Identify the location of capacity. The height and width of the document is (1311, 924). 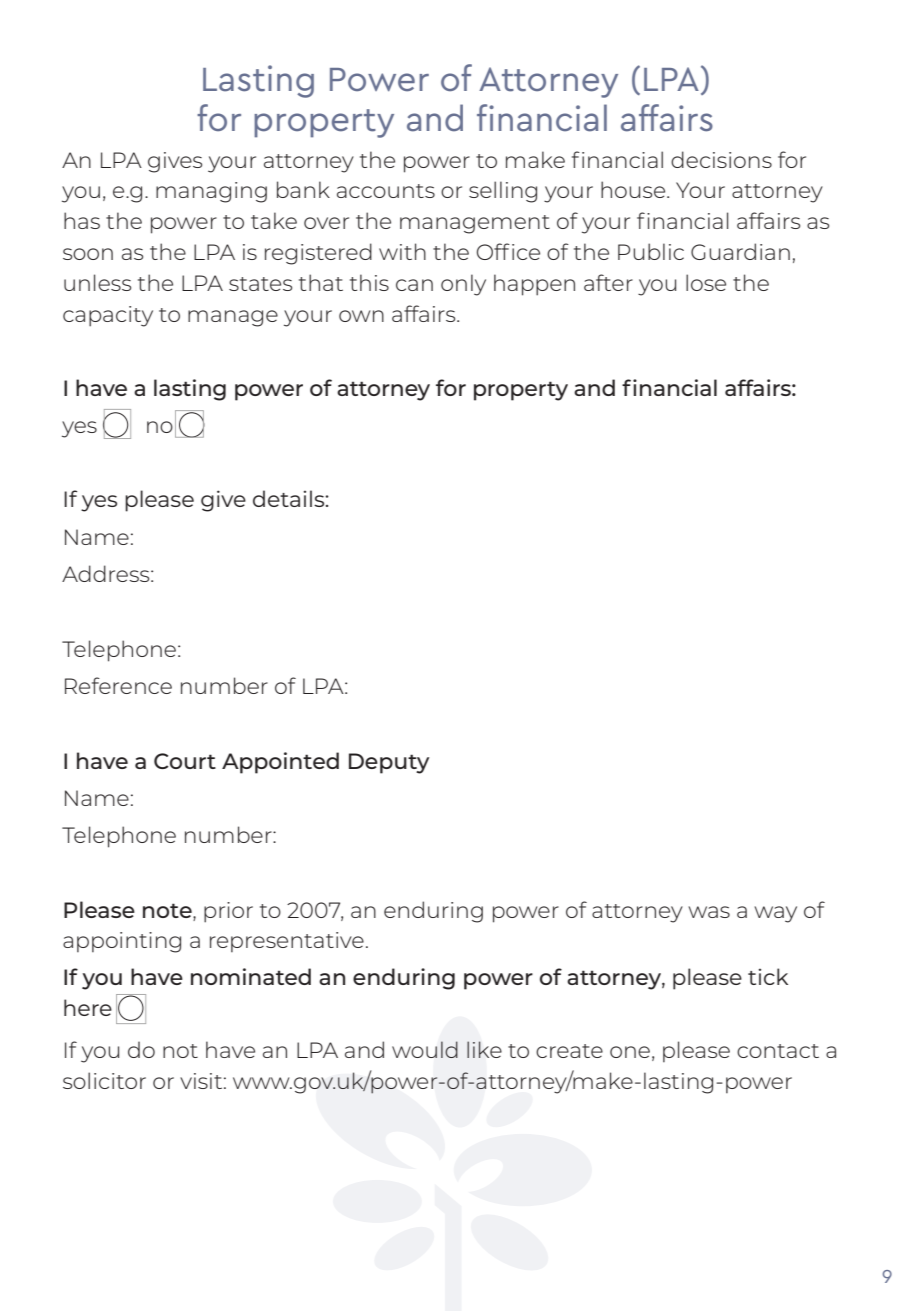
(108, 316).
